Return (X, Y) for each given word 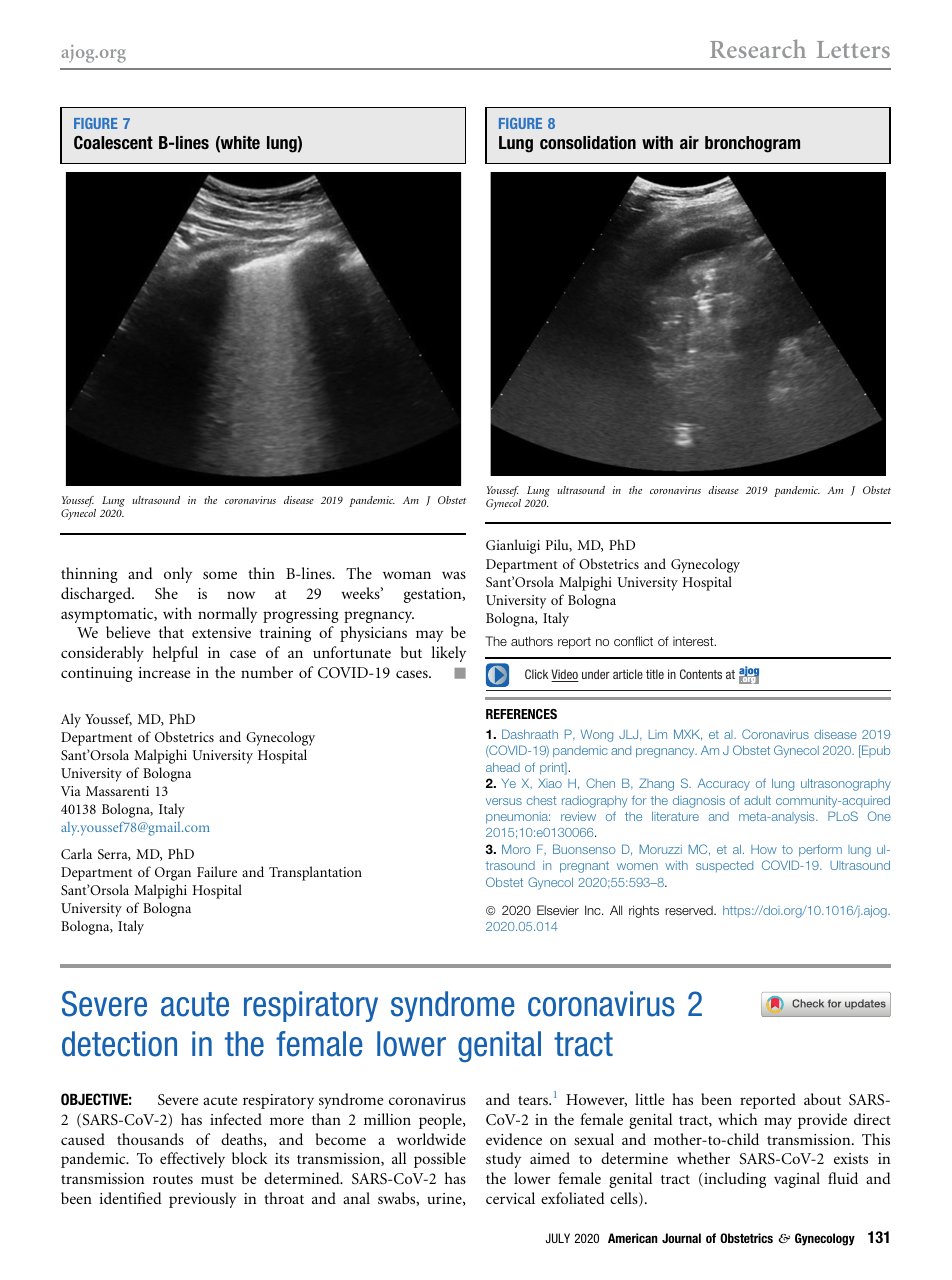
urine (445, 1199)
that (171, 632)
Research (758, 48)
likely (448, 654)
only (178, 575)
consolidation (588, 142)
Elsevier (558, 910)
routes (173, 1179)
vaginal (797, 1180)
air (689, 142)
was (454, 575)
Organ (173, 874)
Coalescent (113, 142)
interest (694, 641)
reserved (690, 910)
